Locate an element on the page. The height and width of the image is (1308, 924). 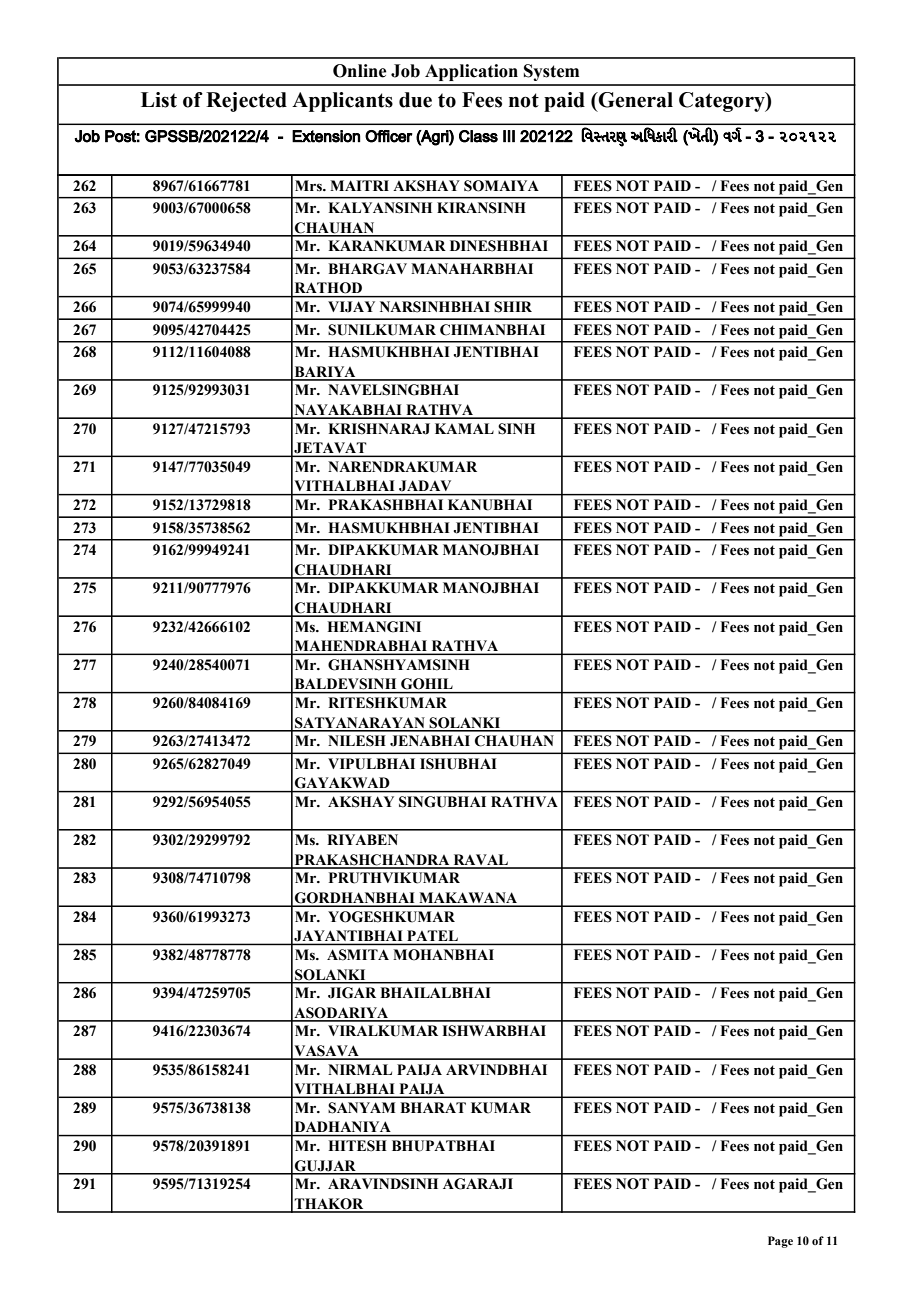
Officer is located at coordinates (389, 136).
